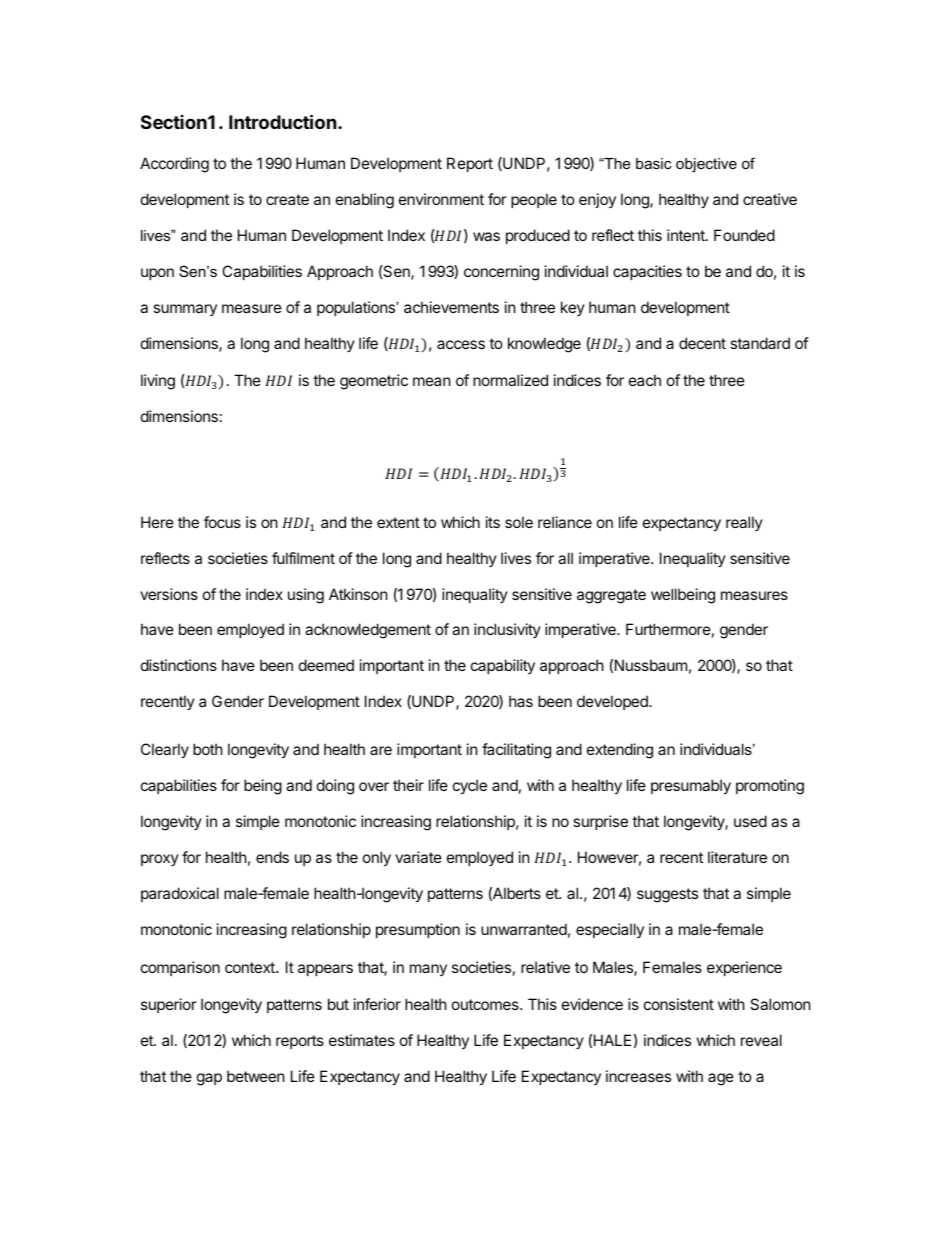 This image has height=1233, width=952. Describe the element at coordinates (744, 523) in the image. I see `really` at that location.
